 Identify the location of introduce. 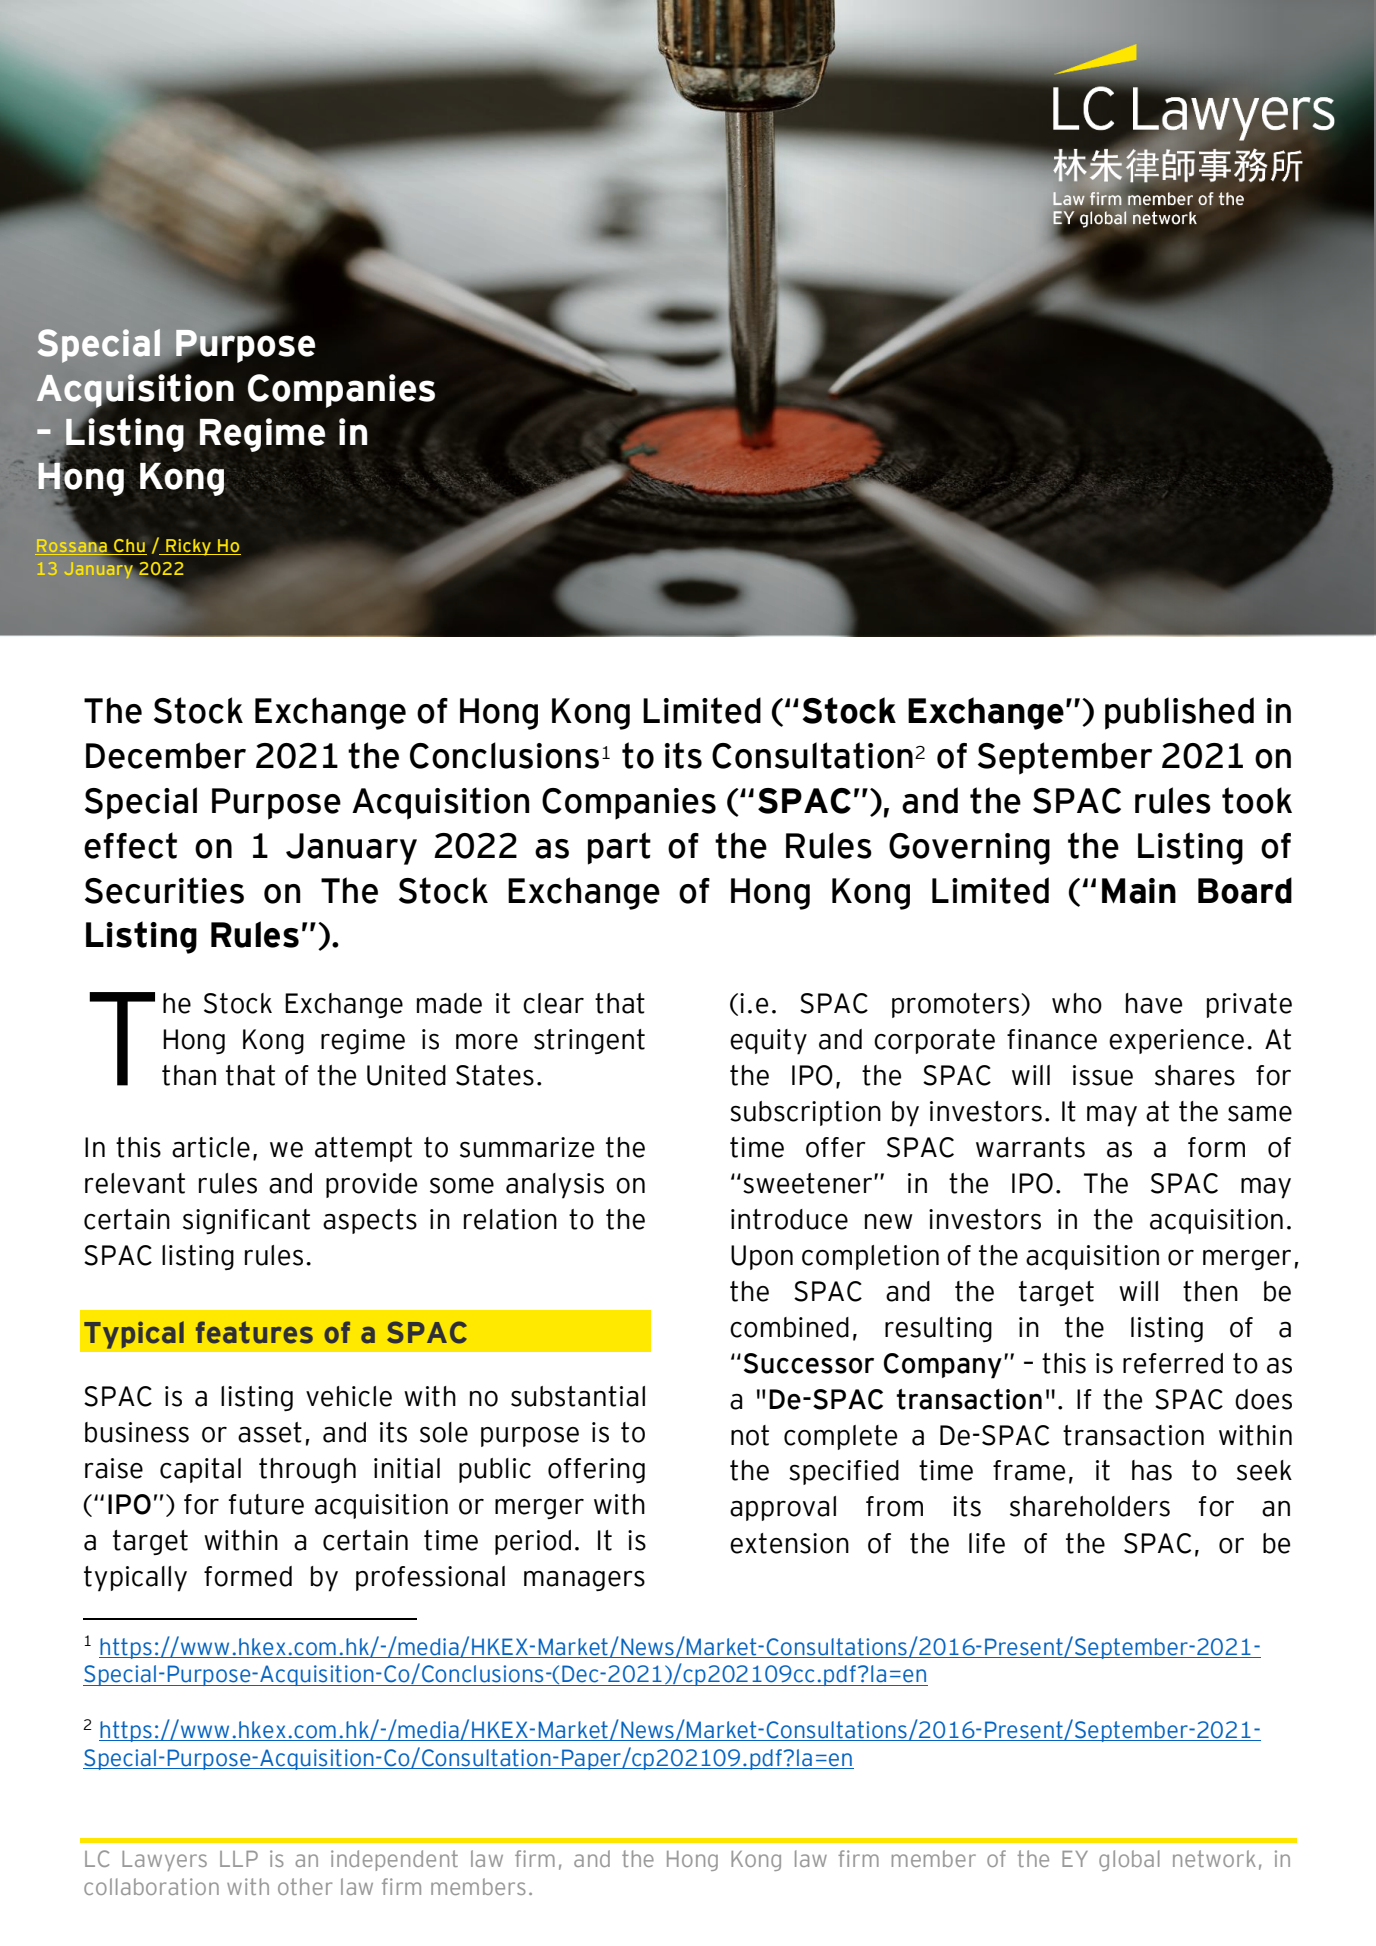
(789, 1219).
